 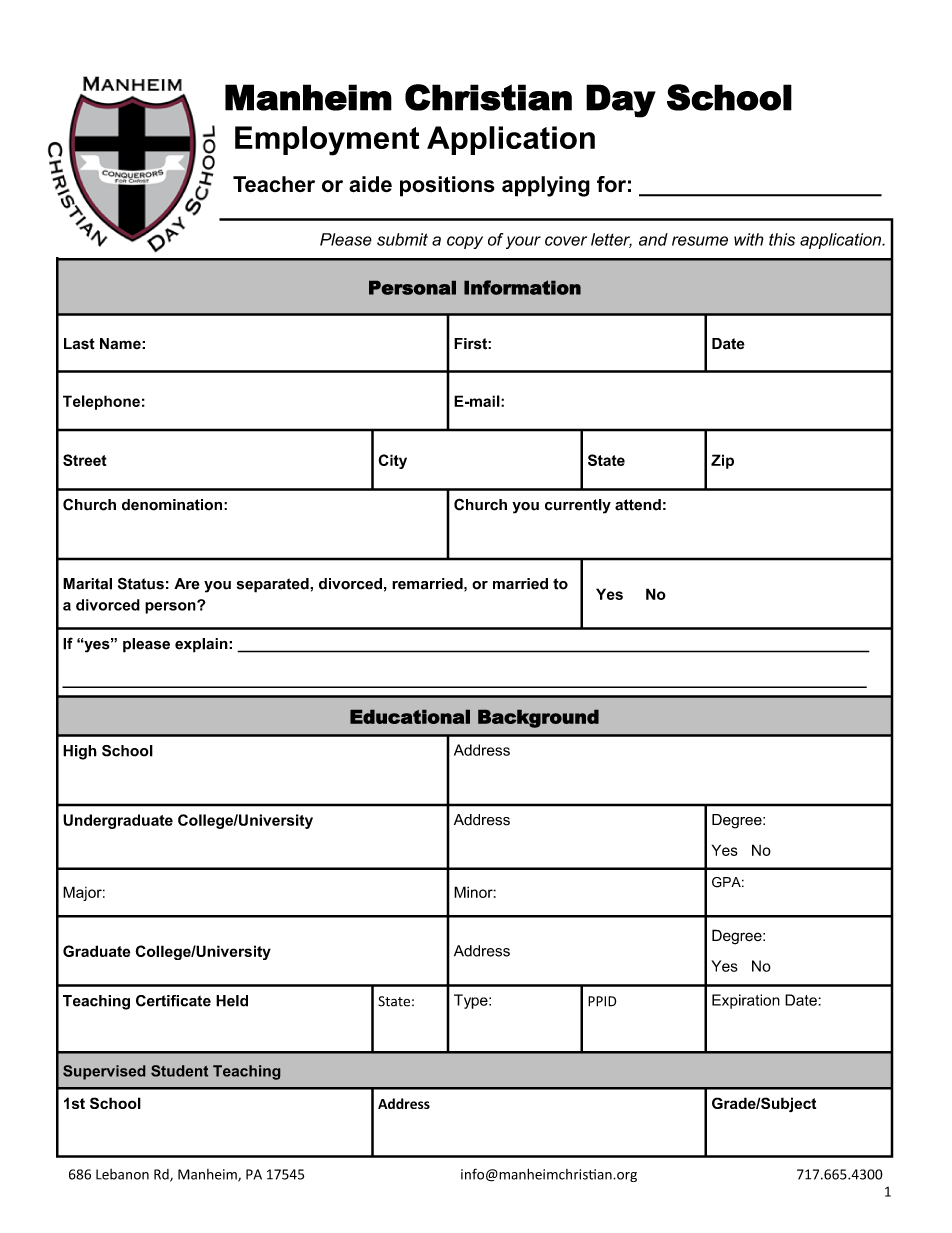 I want to click on positions, so click(x=447, y=186).
